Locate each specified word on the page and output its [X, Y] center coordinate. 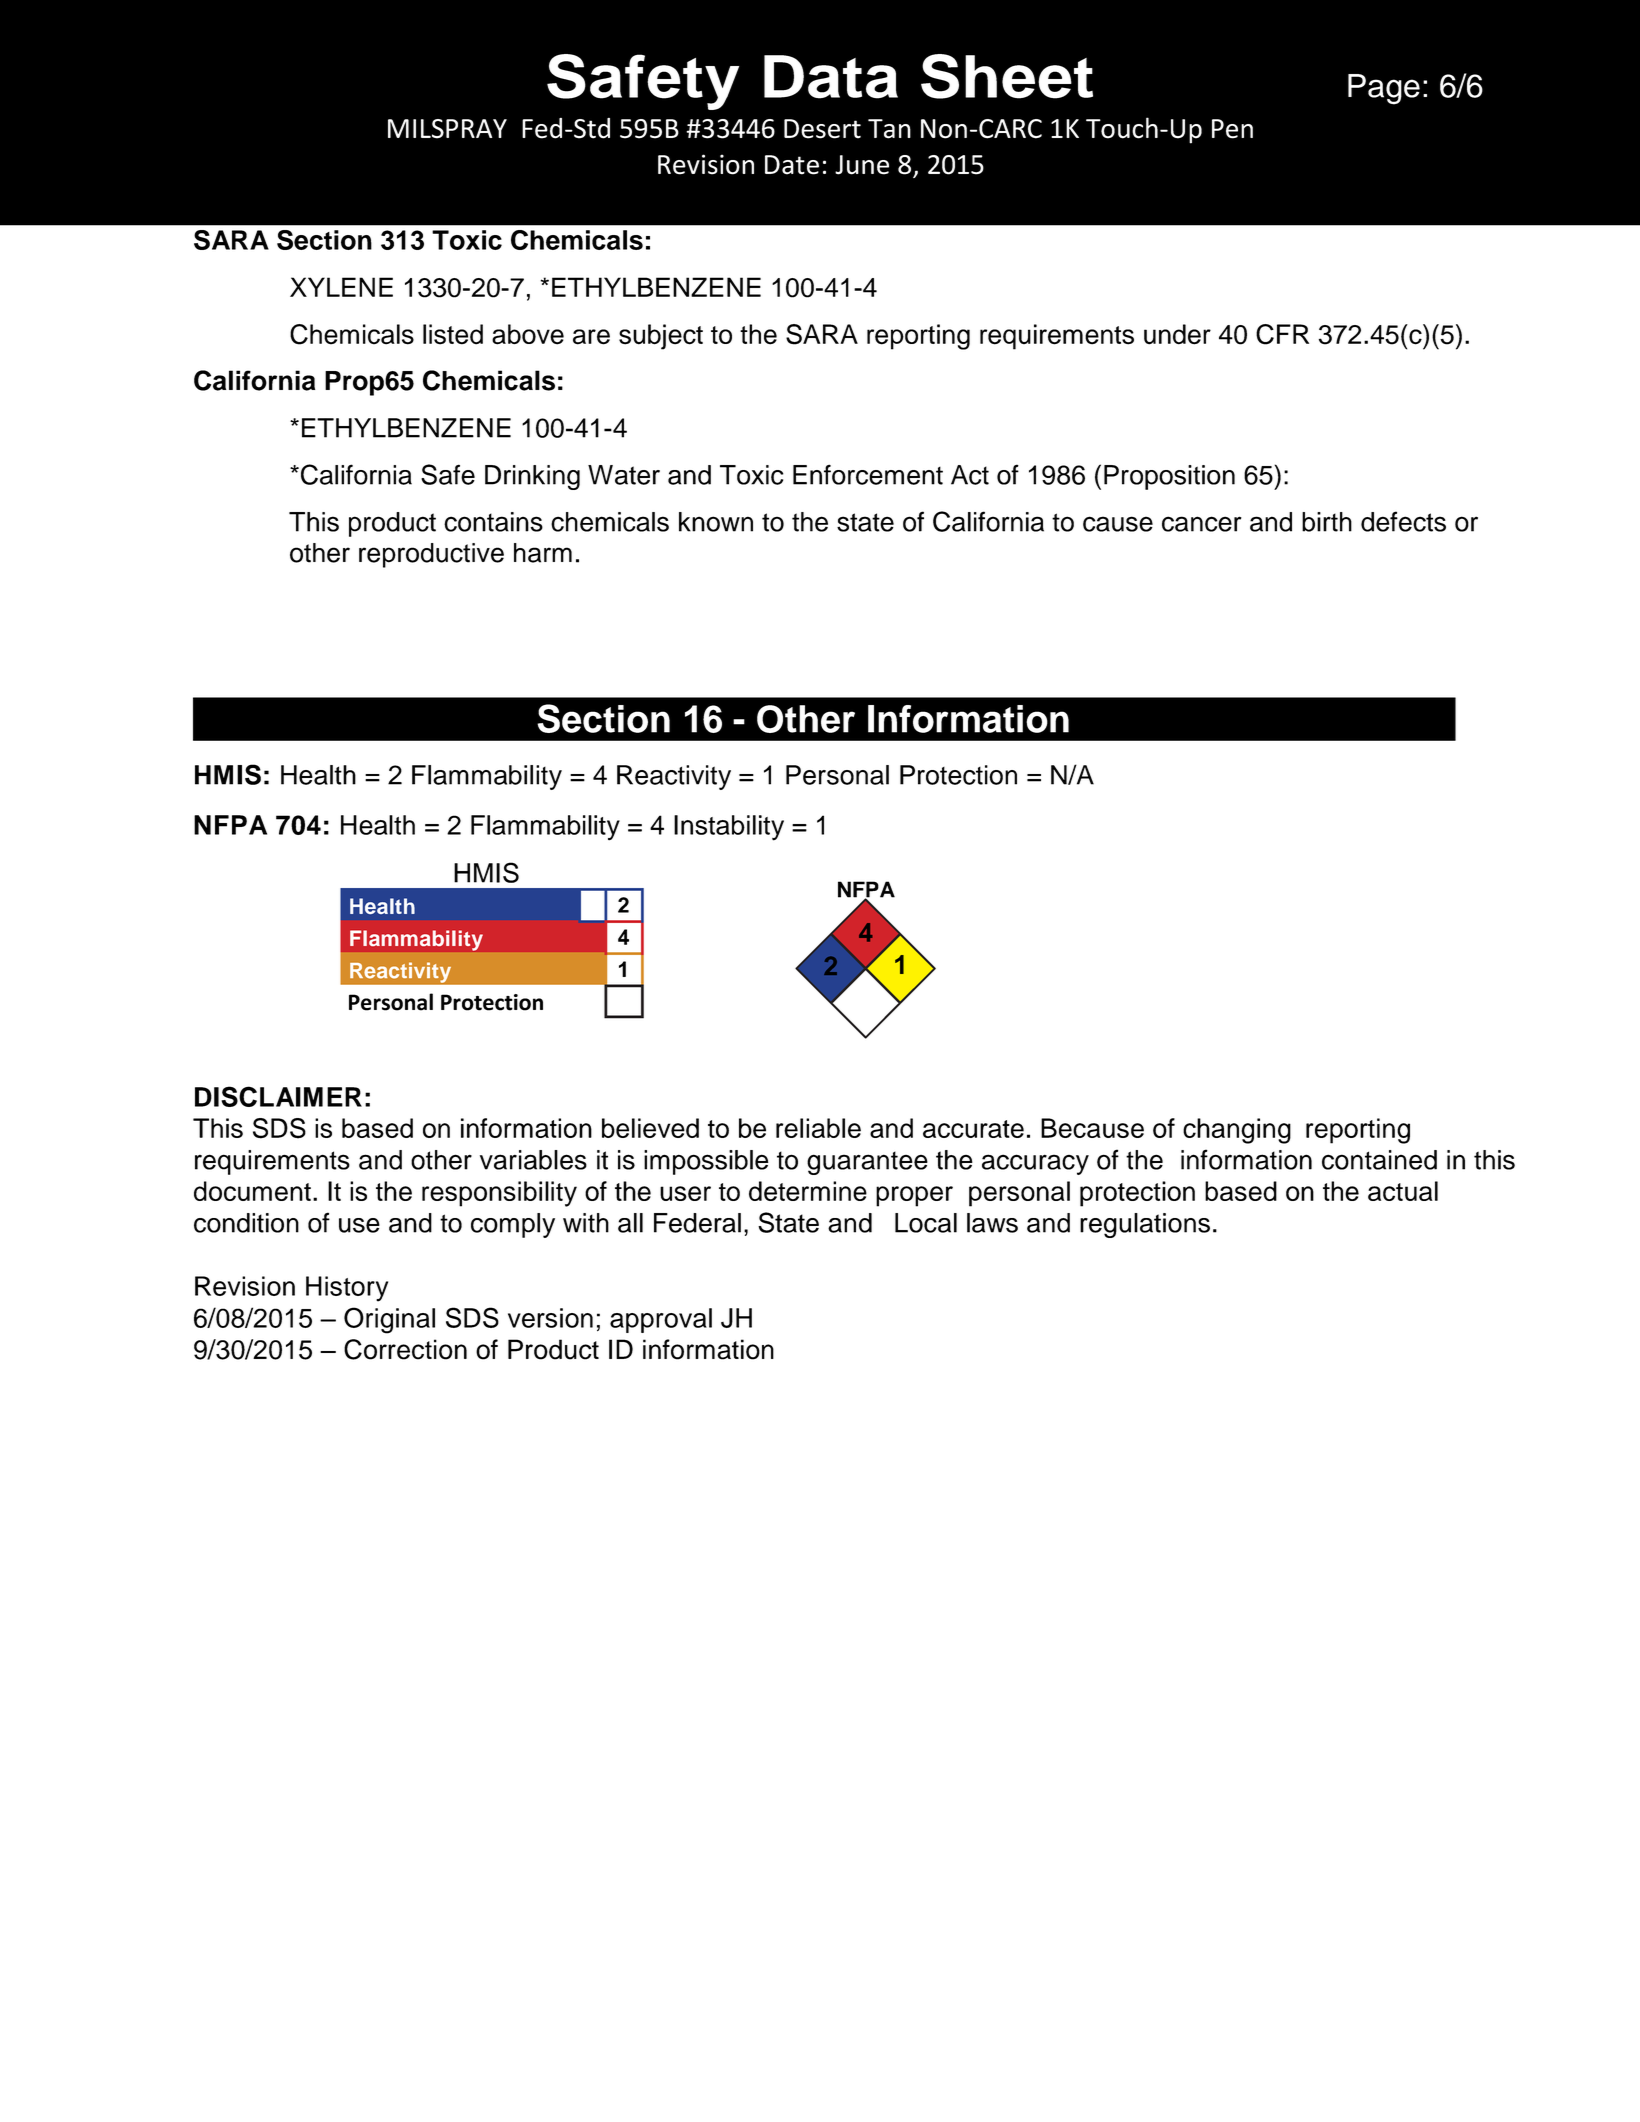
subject [661, 337]
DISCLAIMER [278, 1096]
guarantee [867, 1163]
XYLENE [341, 287]
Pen [1232, 129]
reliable [818, 1128]
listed [453, 334]
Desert [822, 129]
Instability [729, 828]
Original [389, 1320]
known [716, 522]
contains [493, 522]
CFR [1282, 334]
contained [1379, 1160]
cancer [1202, 524]
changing [1237, 1131]
